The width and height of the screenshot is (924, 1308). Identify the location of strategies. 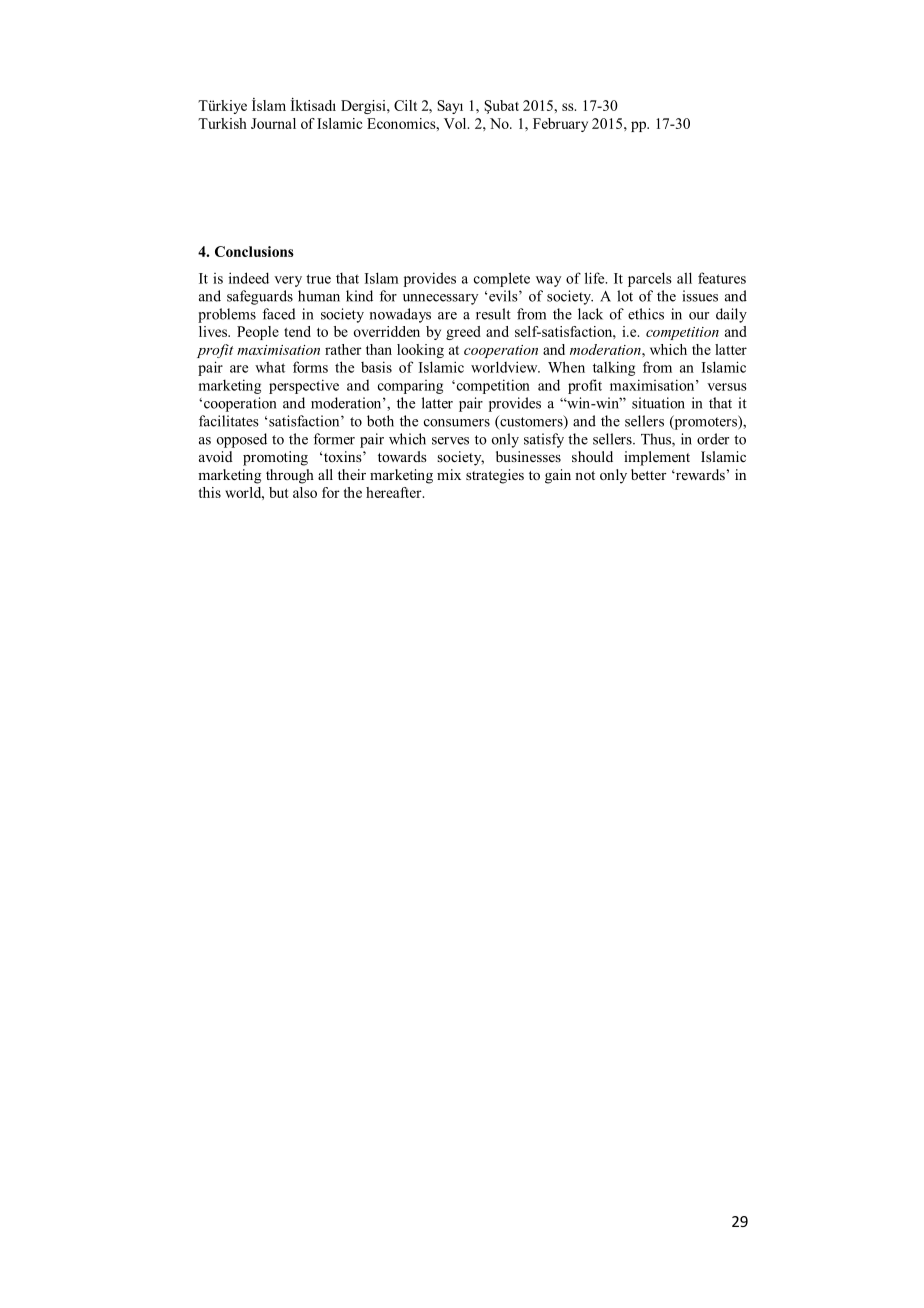
(495, 476).
